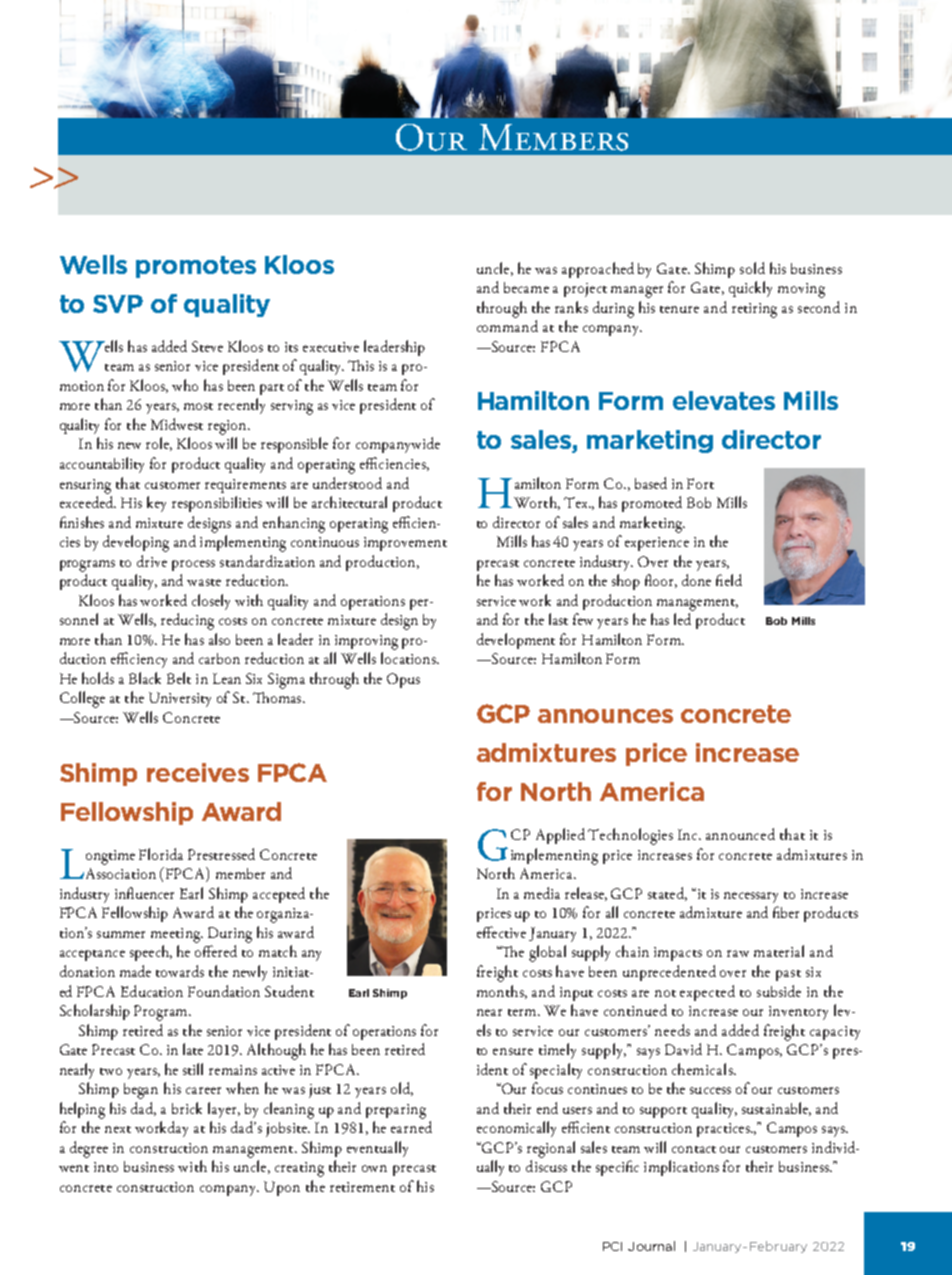 Image resolution: width=952 pixels, height=1275 pixels. What do you see at coordinates (106, 1167) in the screenshot?
I see `into` at bounding box center [106, 1167].
